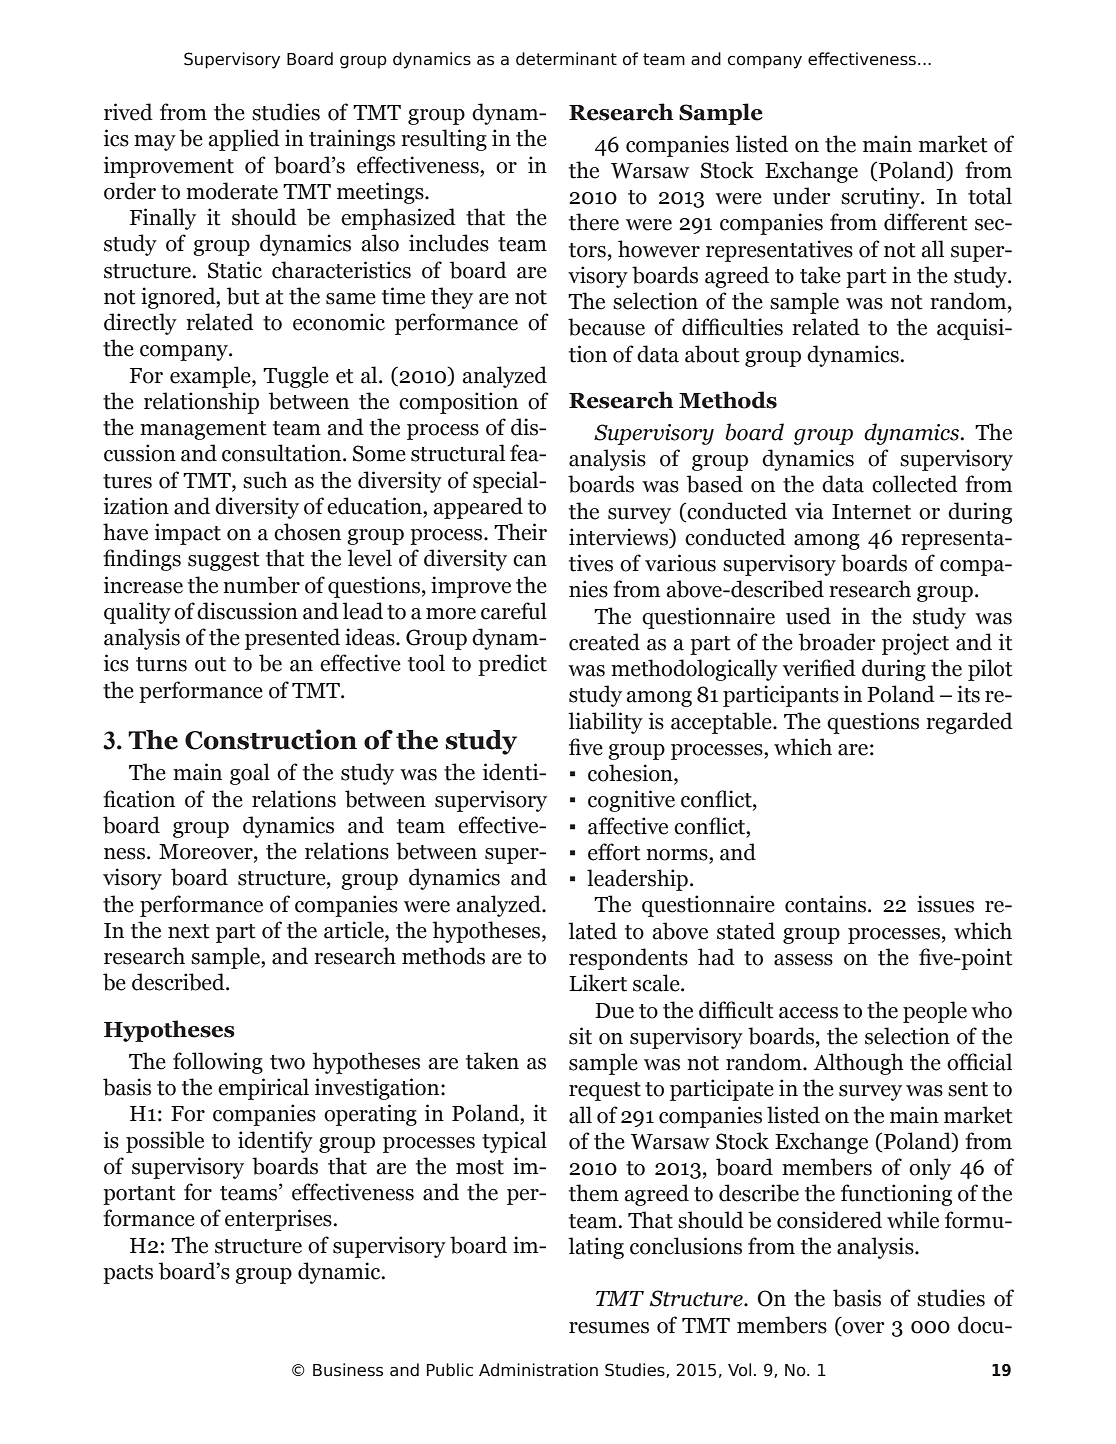 This screenshot has height=1444, width=1116. I want to click on Internet, so click(871, 512).
